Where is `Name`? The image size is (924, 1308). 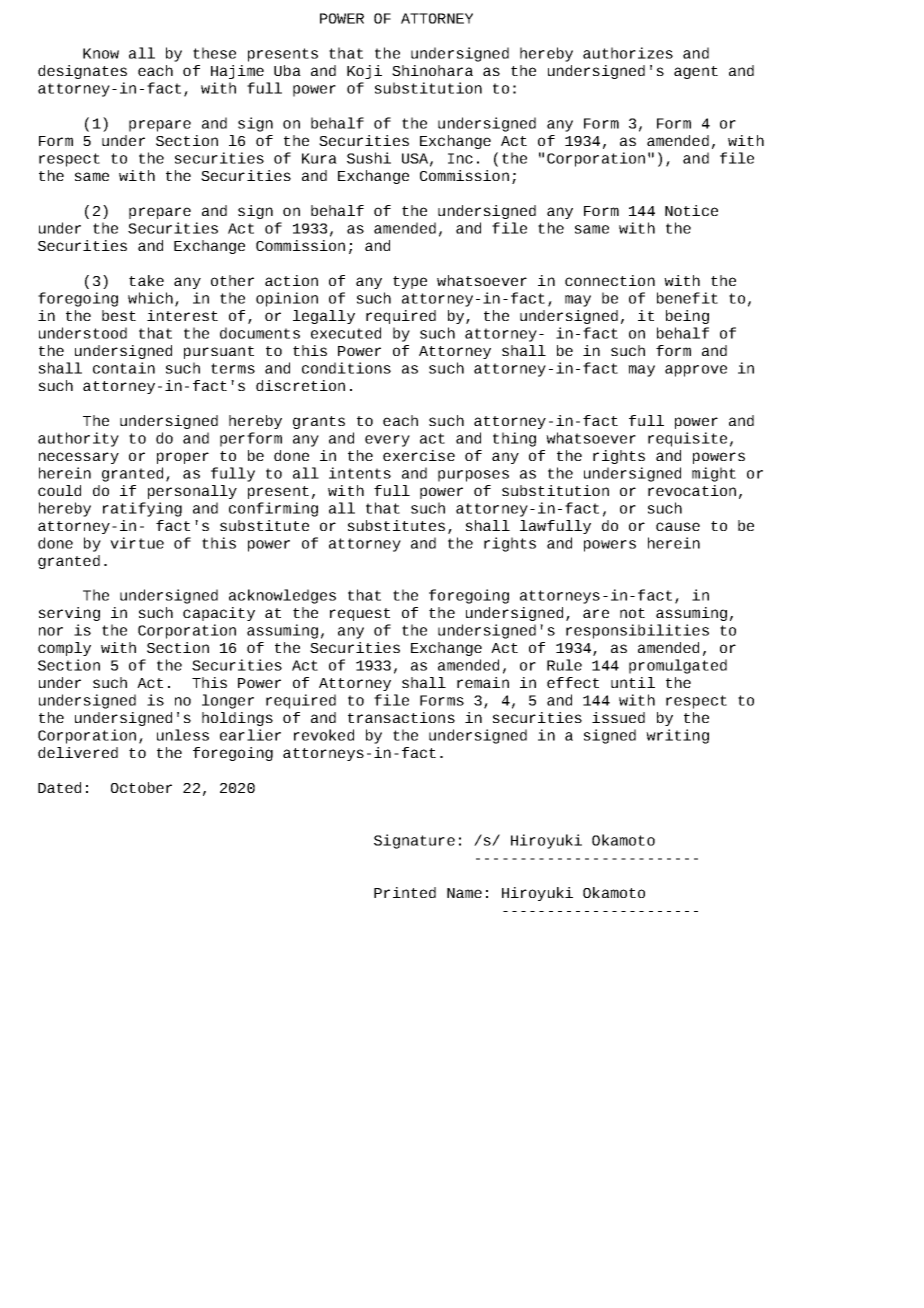 Name is located at coordinates (464, 893).
